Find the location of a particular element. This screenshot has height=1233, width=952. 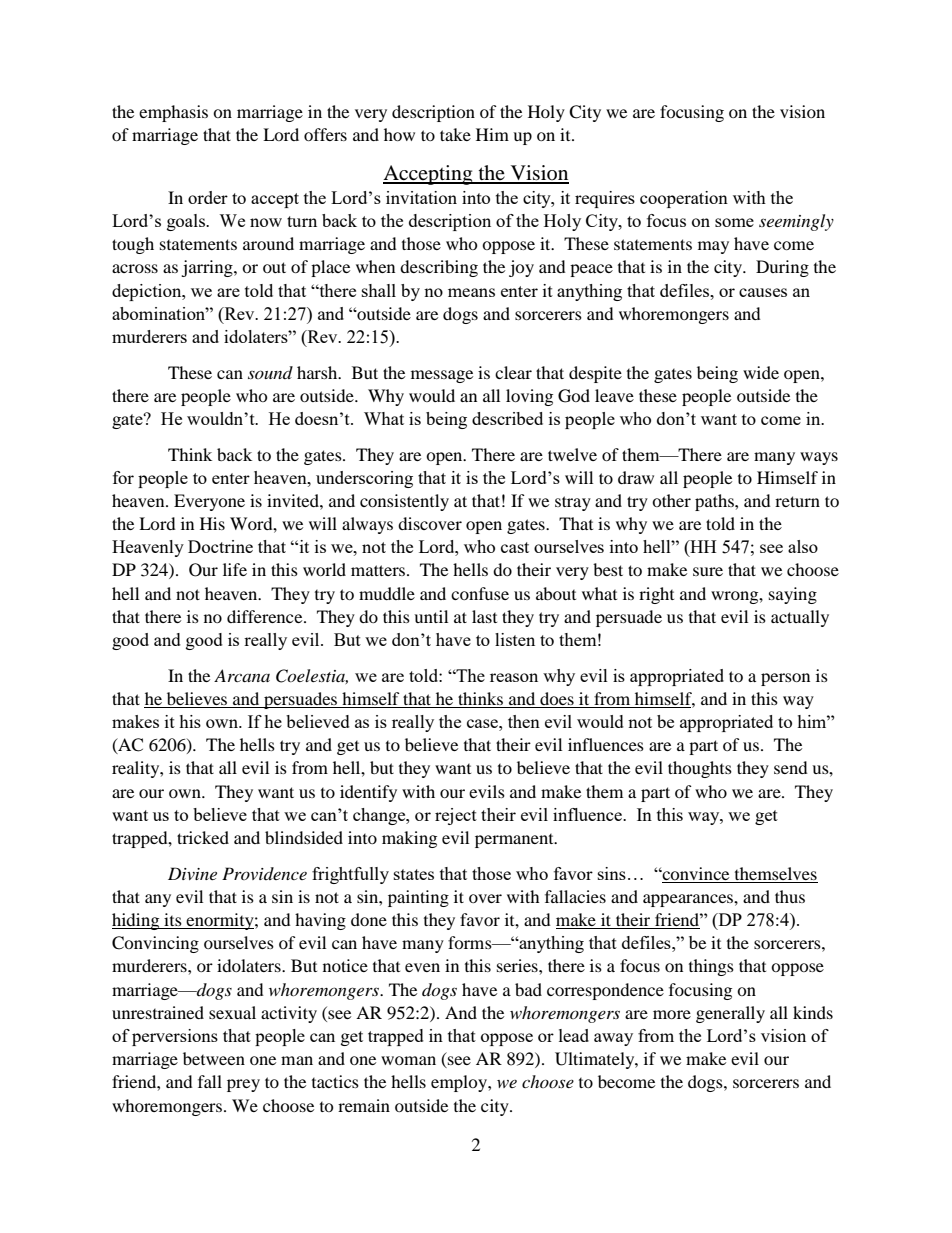

reject is located at coordinates (456, 816).
